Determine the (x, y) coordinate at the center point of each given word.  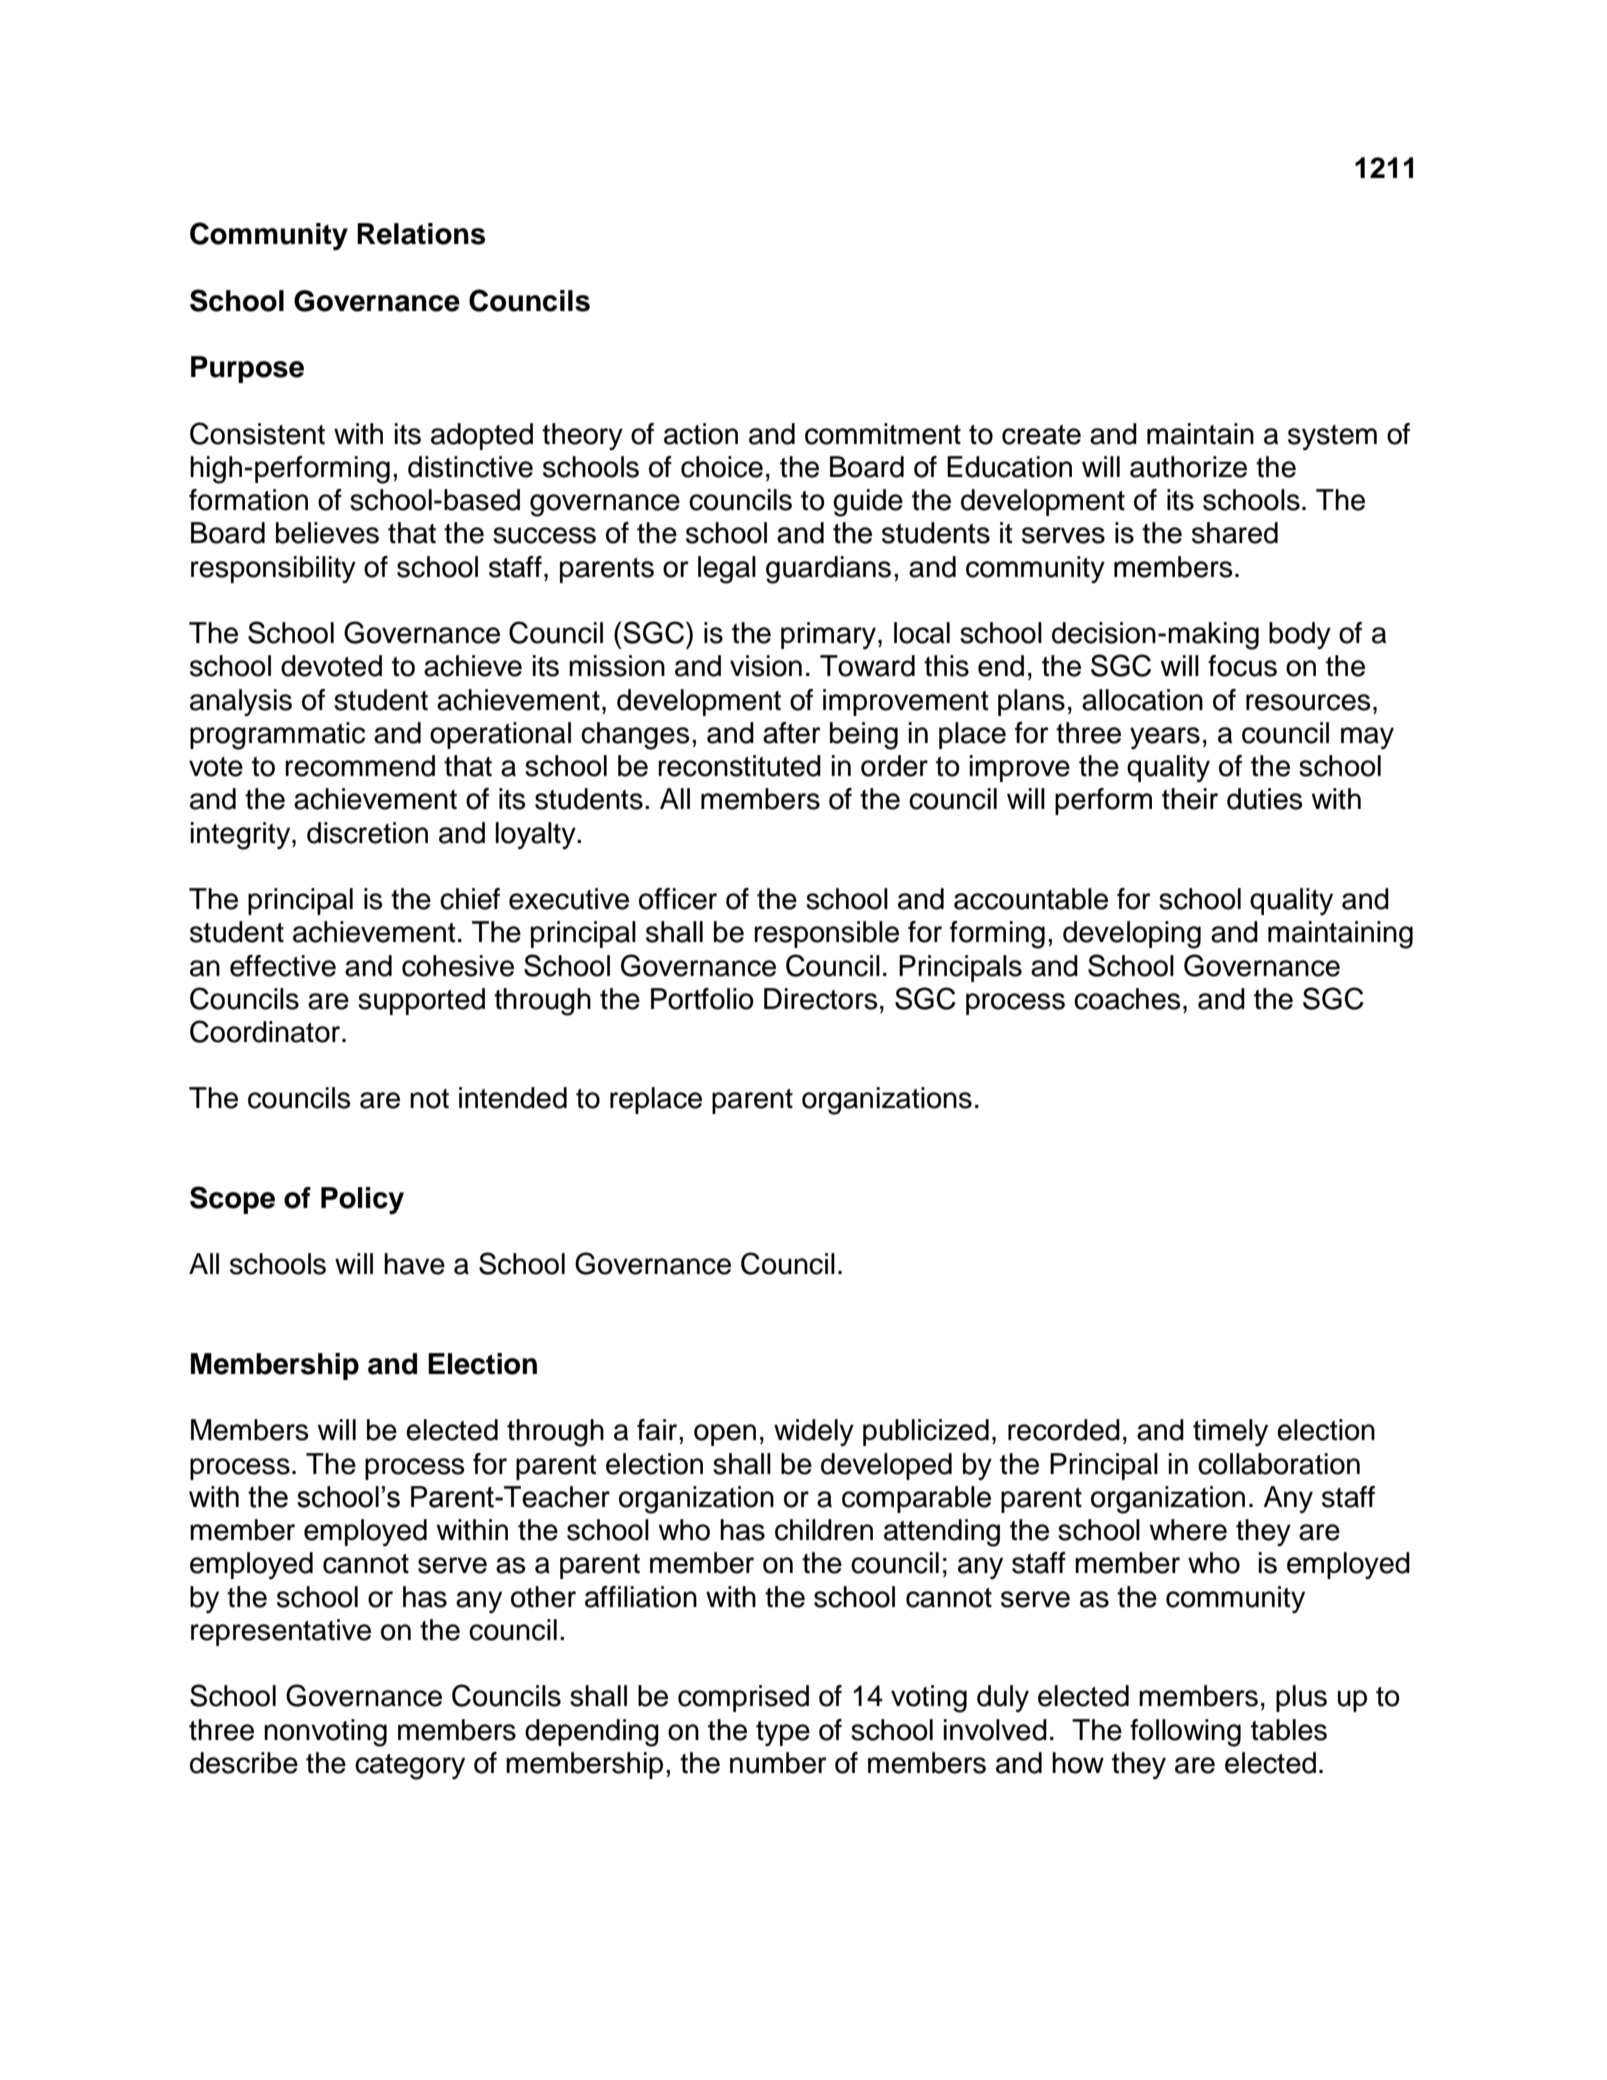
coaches (1127, 999)
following (1185, 1733)
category (410, 1767)
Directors (821, 999)
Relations (421, 234)
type (783, 1733)
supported (421, 1001)
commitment (883, 434)
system (1332, 437)
